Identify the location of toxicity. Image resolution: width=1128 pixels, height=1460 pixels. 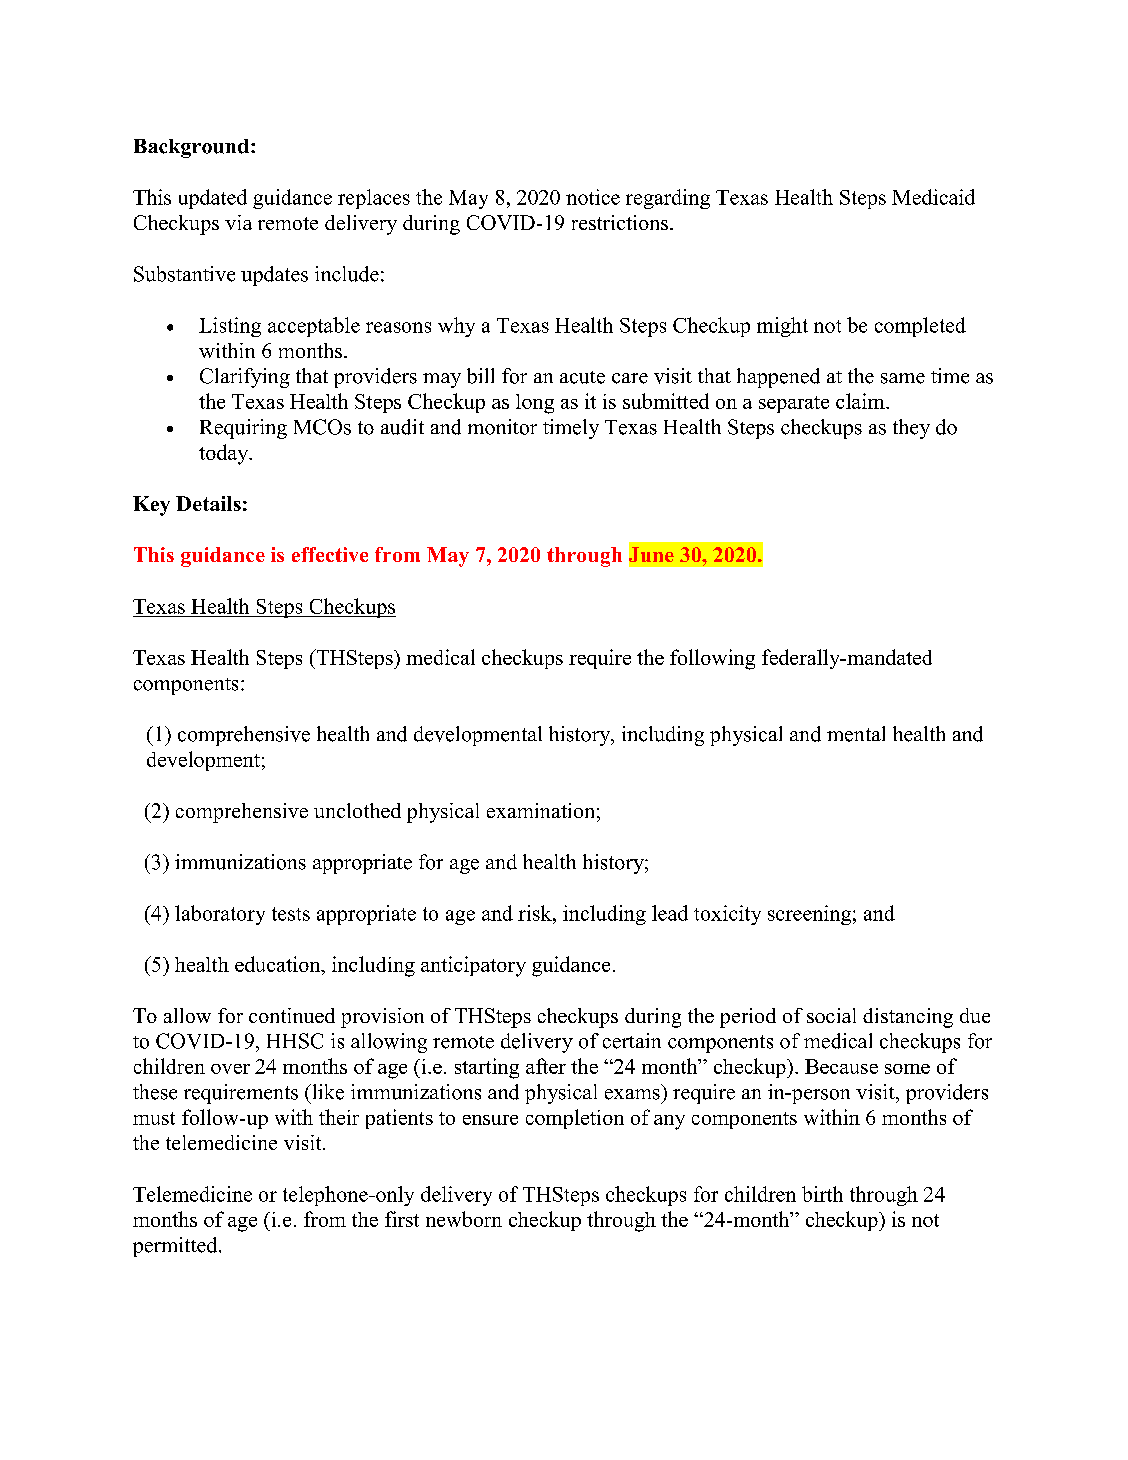
(727, 915).
